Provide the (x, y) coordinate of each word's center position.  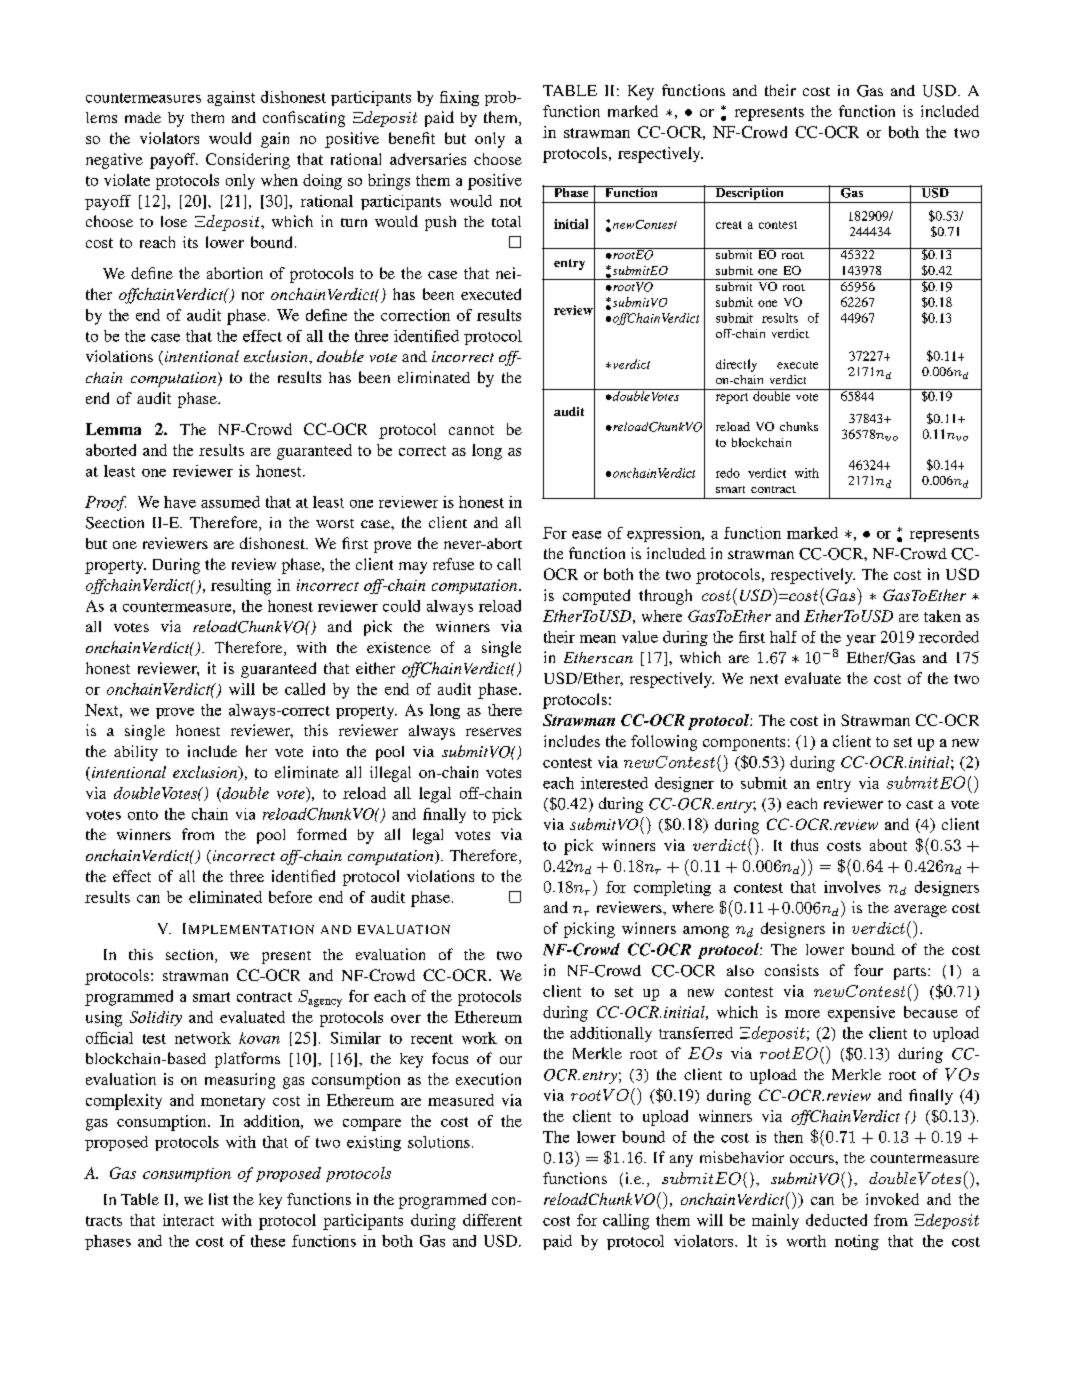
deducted (836, 1220)
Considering (248, 161)
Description (749, 194)
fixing (459, 98)
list (218, 1199)
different (492, 1220)
